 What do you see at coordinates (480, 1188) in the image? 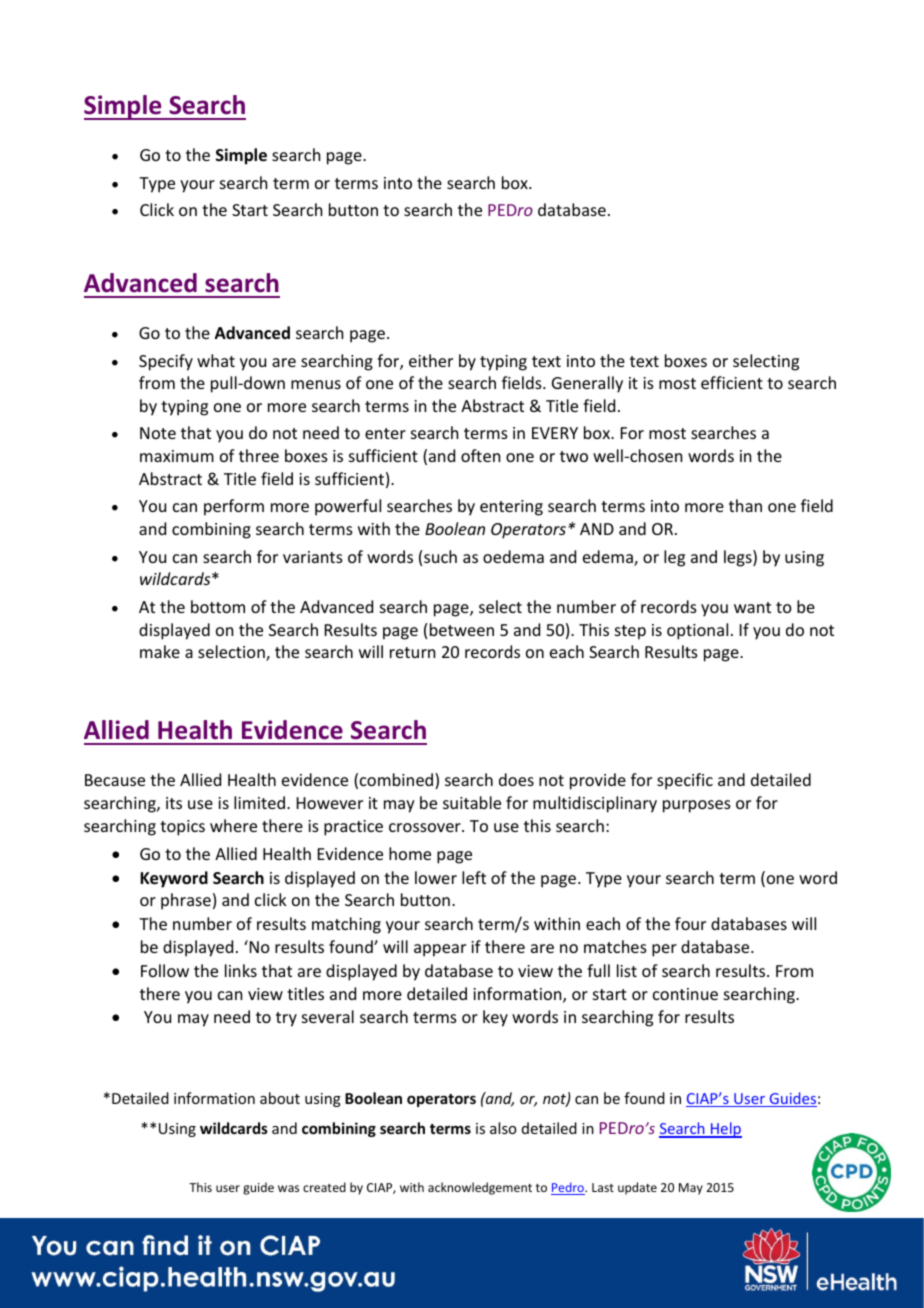
I see `acknowledgement` at bounding box center [480, 1188].
